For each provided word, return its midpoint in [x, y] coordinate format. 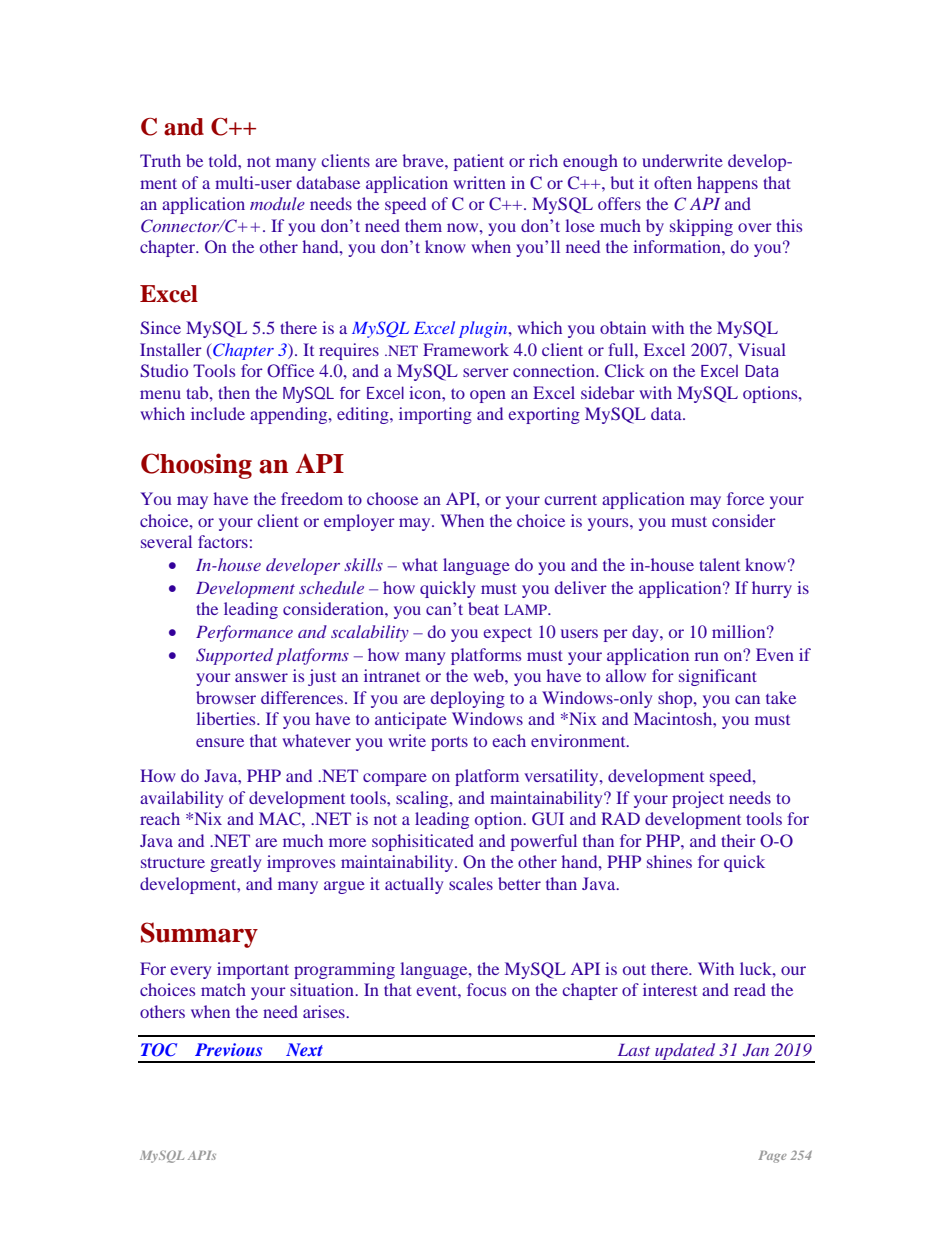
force [745, 498]
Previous [228, 1049]
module [277, 203]
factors [223, 541]
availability [181, 799]
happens [727, 184]
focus [486, 989]
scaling [423, 799]
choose [392, 498]
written [480, 182]
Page [772, 1157]
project [698, 799]
